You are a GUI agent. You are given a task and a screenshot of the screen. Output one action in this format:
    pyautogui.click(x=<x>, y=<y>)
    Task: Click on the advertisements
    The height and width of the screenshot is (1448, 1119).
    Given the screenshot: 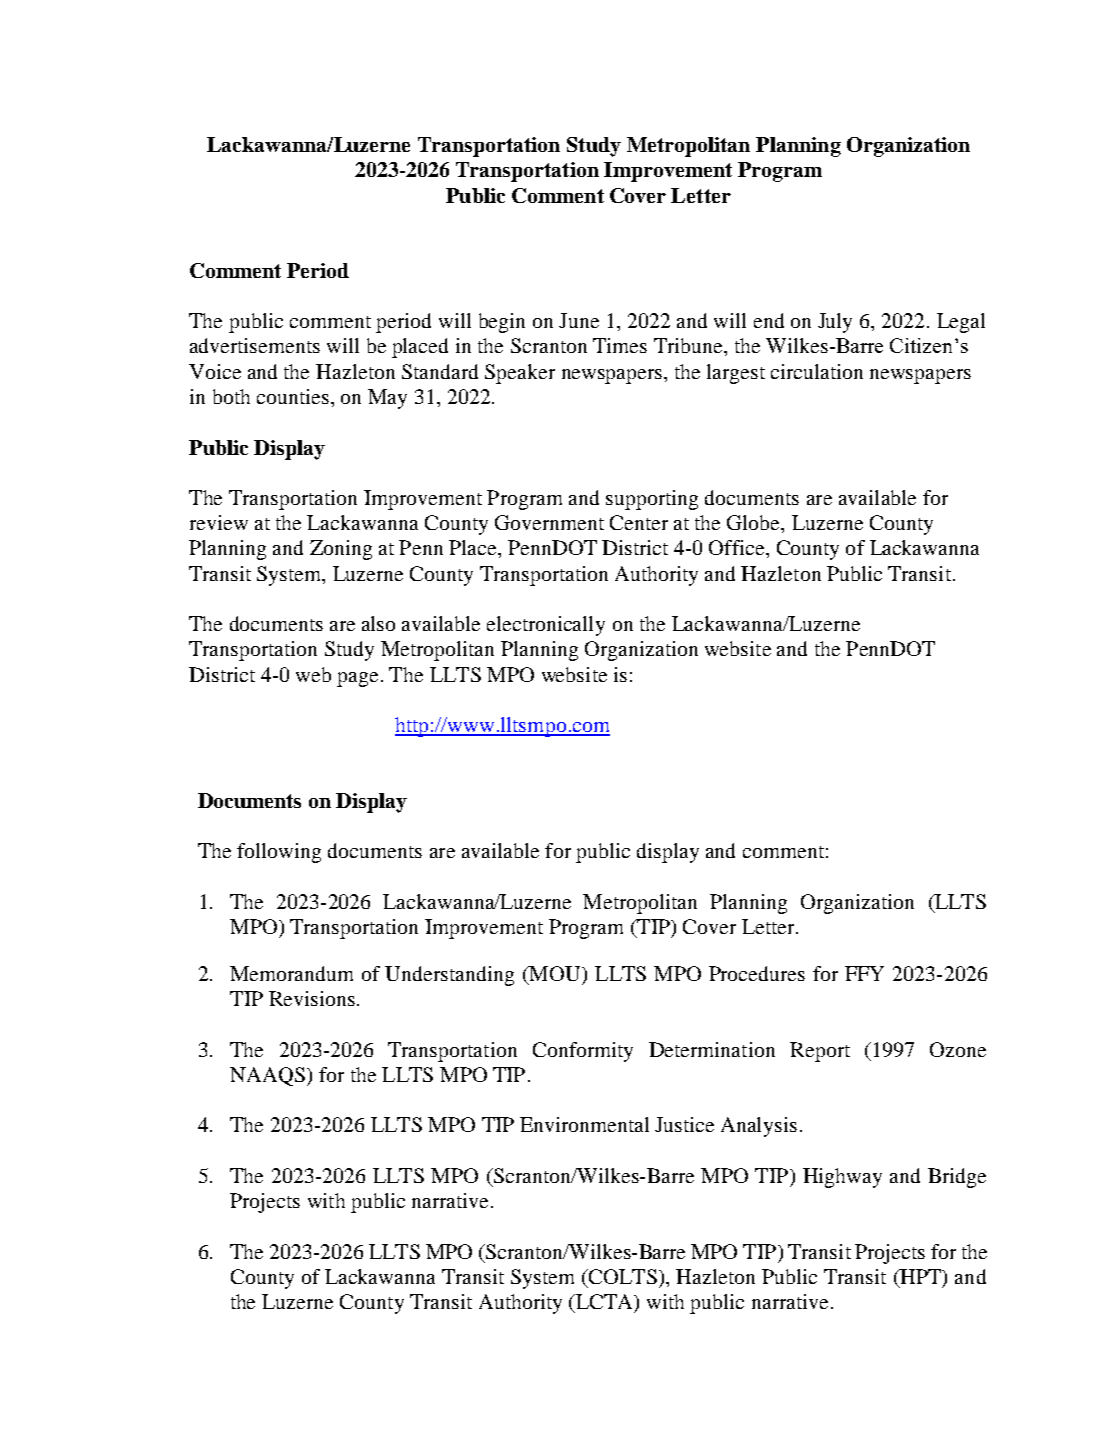 What is the action you would take?
    pyautogui.click(x=255, y=345)
